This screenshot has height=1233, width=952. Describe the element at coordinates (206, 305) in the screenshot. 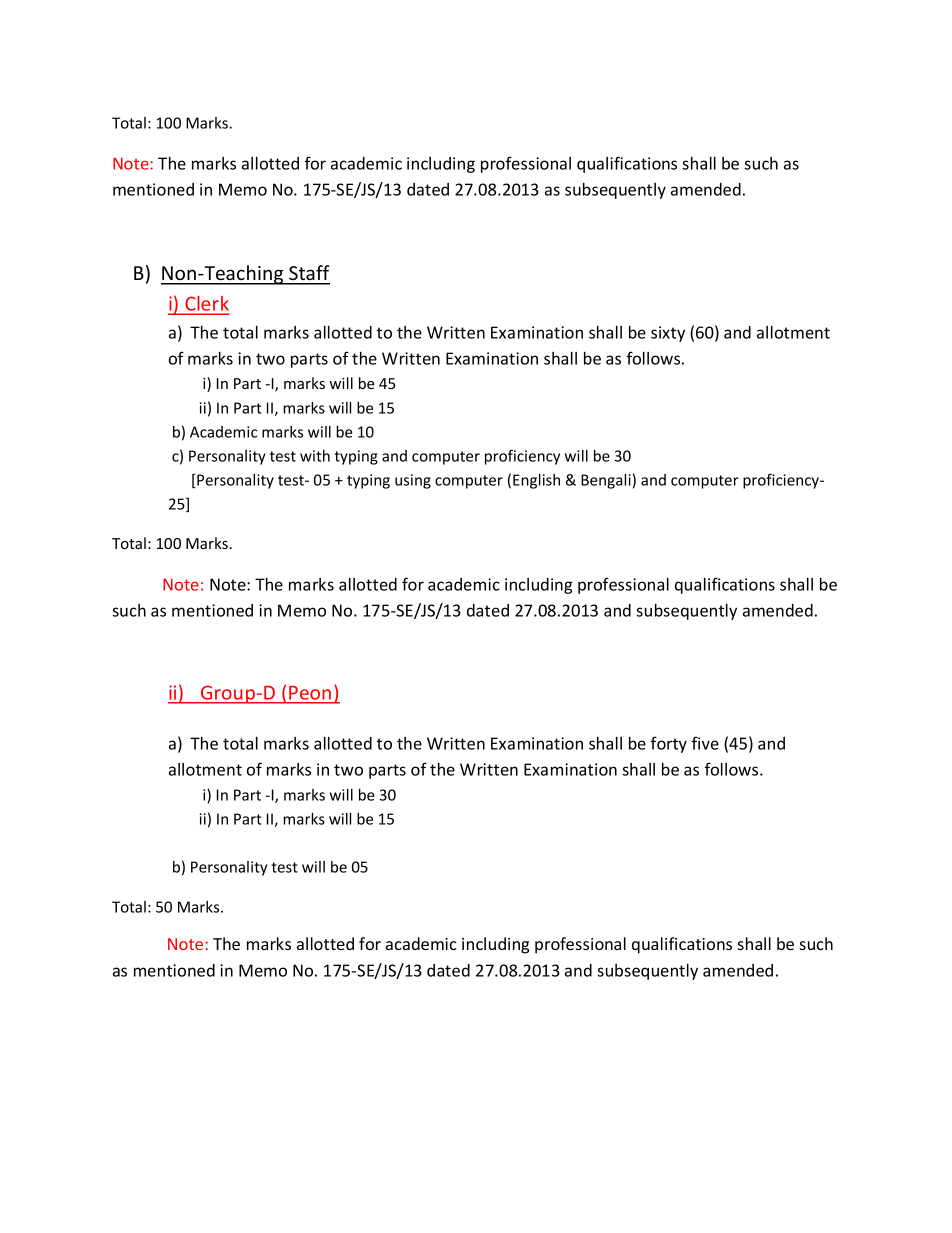

I see `Clerk` at that location.
